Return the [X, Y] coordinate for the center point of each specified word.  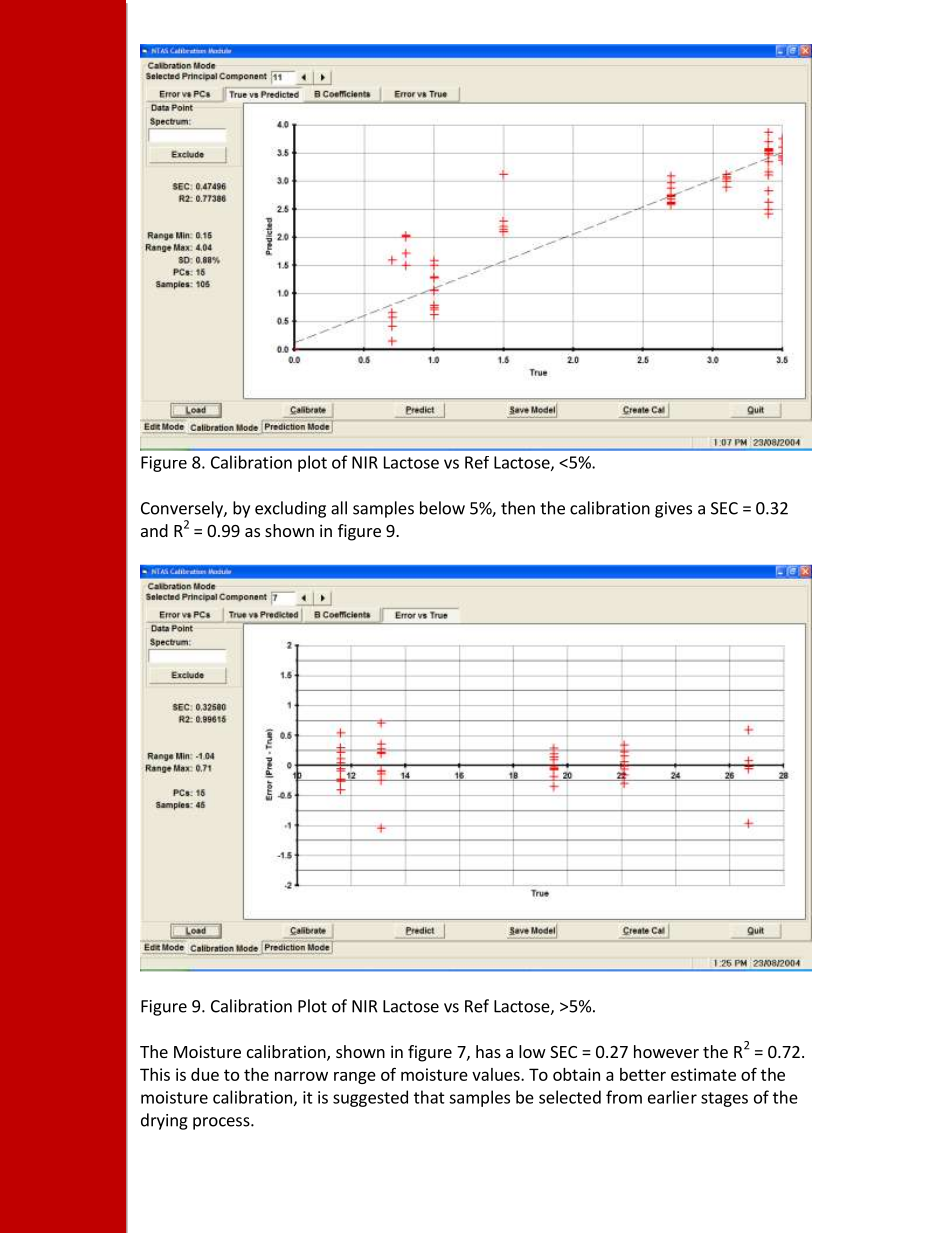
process [222, 1123]
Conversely [183, 509]
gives [673, 510]
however [666, 1051]
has [488, 1051]
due [205, 1074]
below [442, 508]
